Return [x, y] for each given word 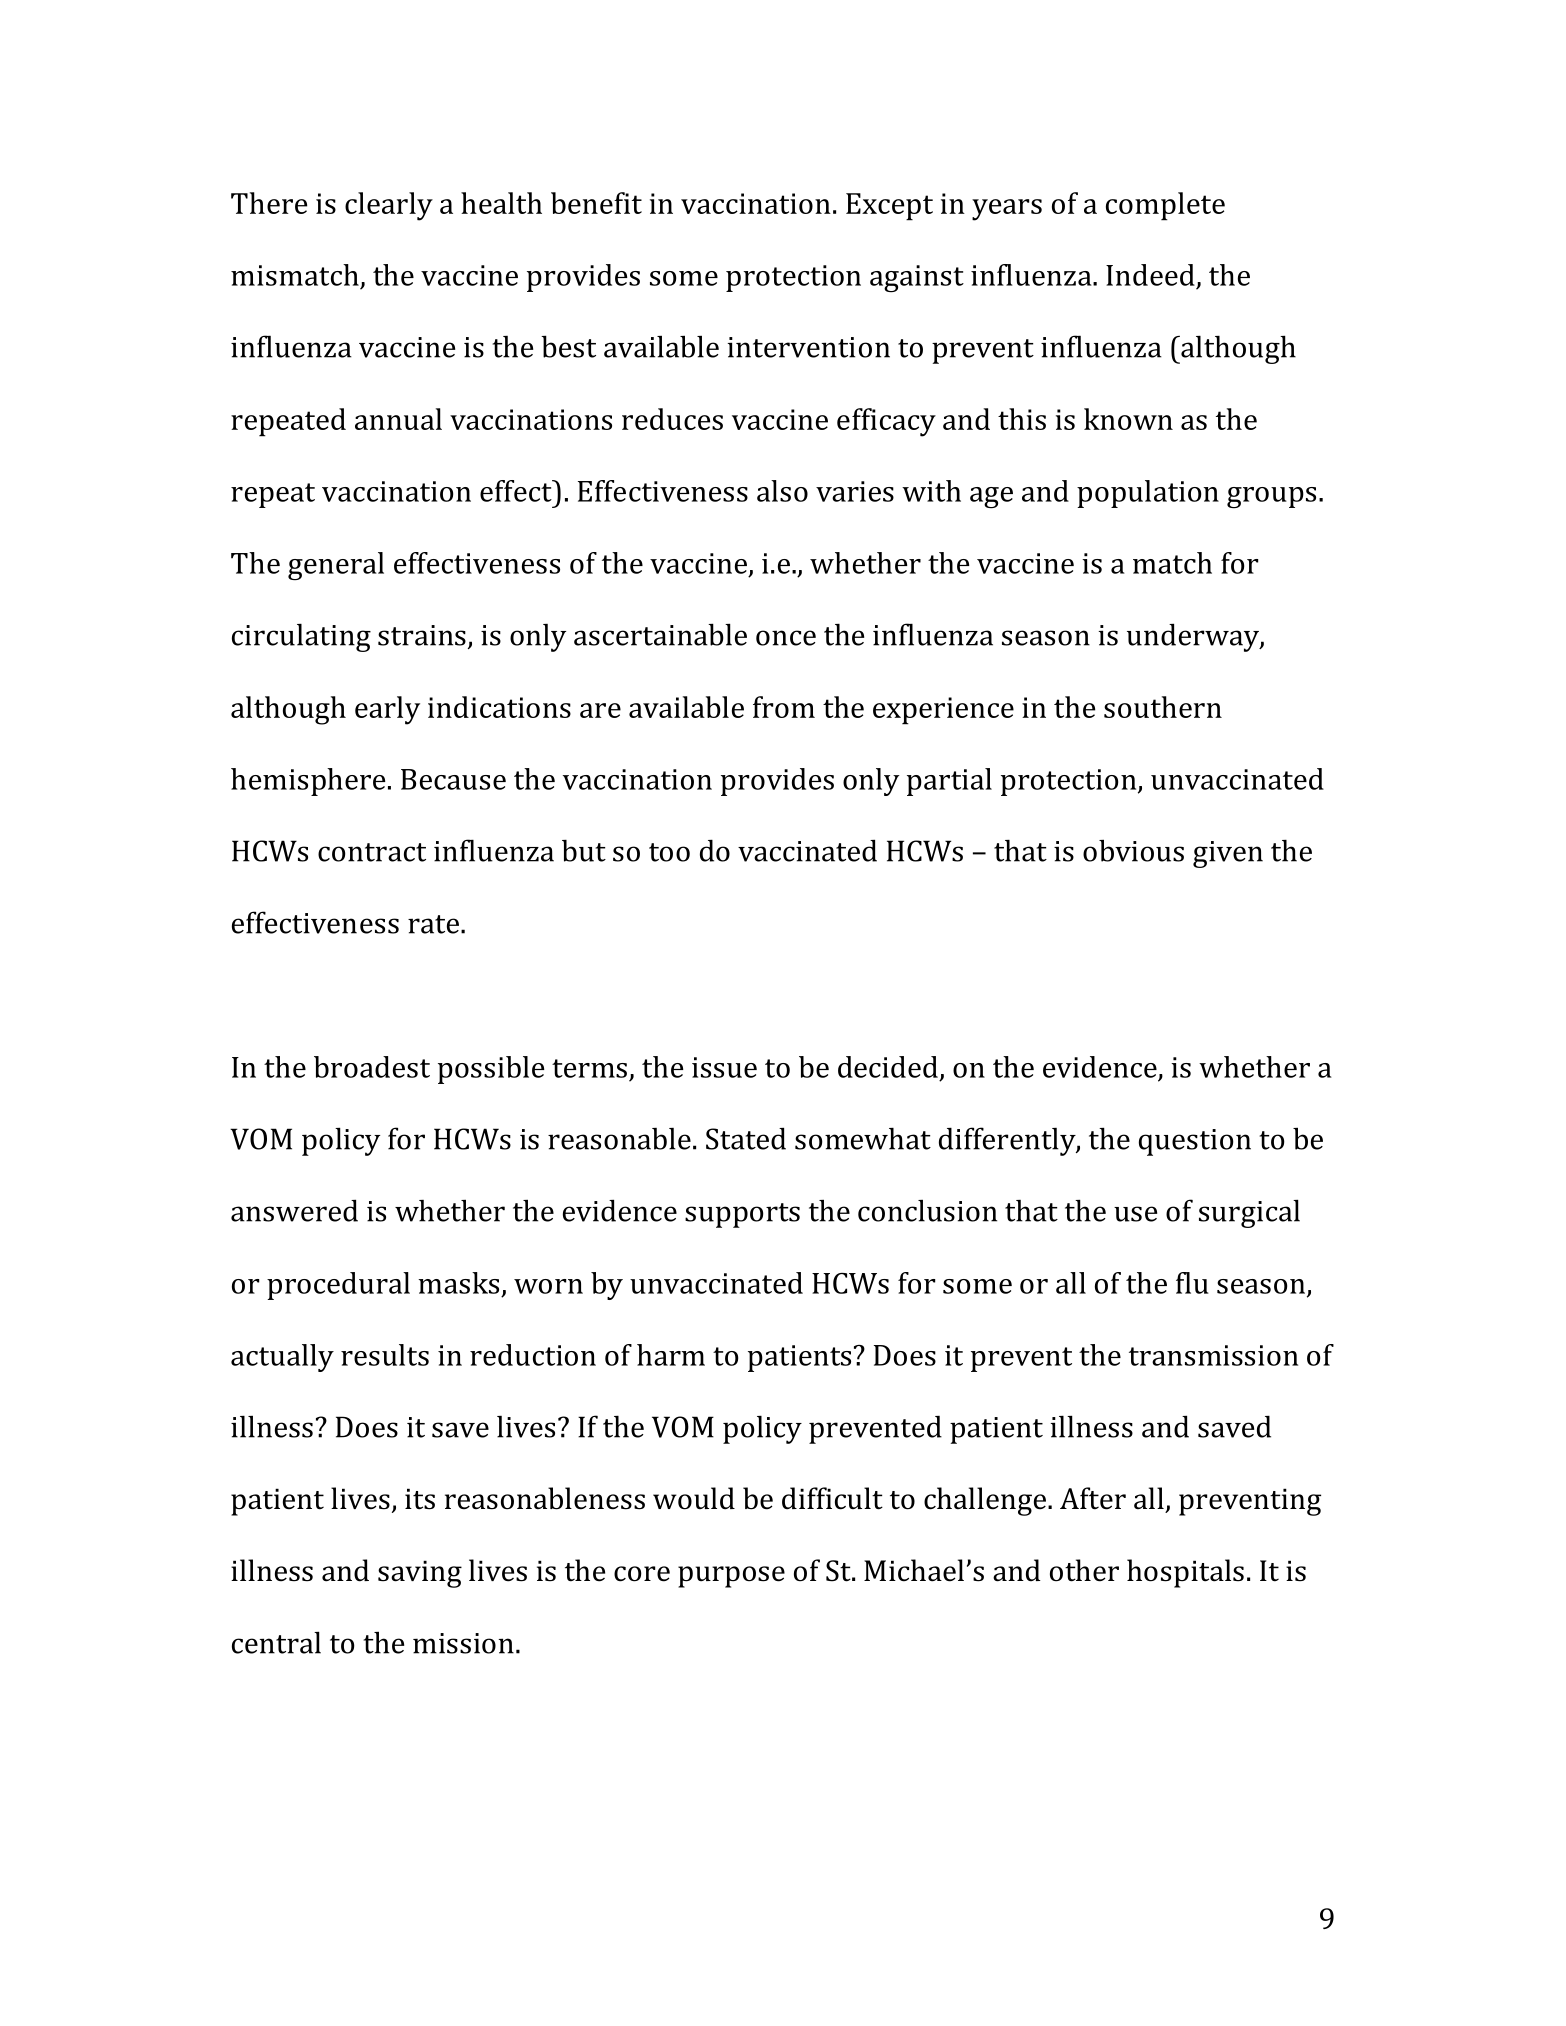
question [1195, 1142]
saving [420, 1574]
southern [1163, 707]
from [784, 707]
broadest [372, 1067]
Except [889, 207]
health [501, 203]
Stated [746, 1138]
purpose [731, 1577]
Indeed [1150, 275]
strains [422, 635]
